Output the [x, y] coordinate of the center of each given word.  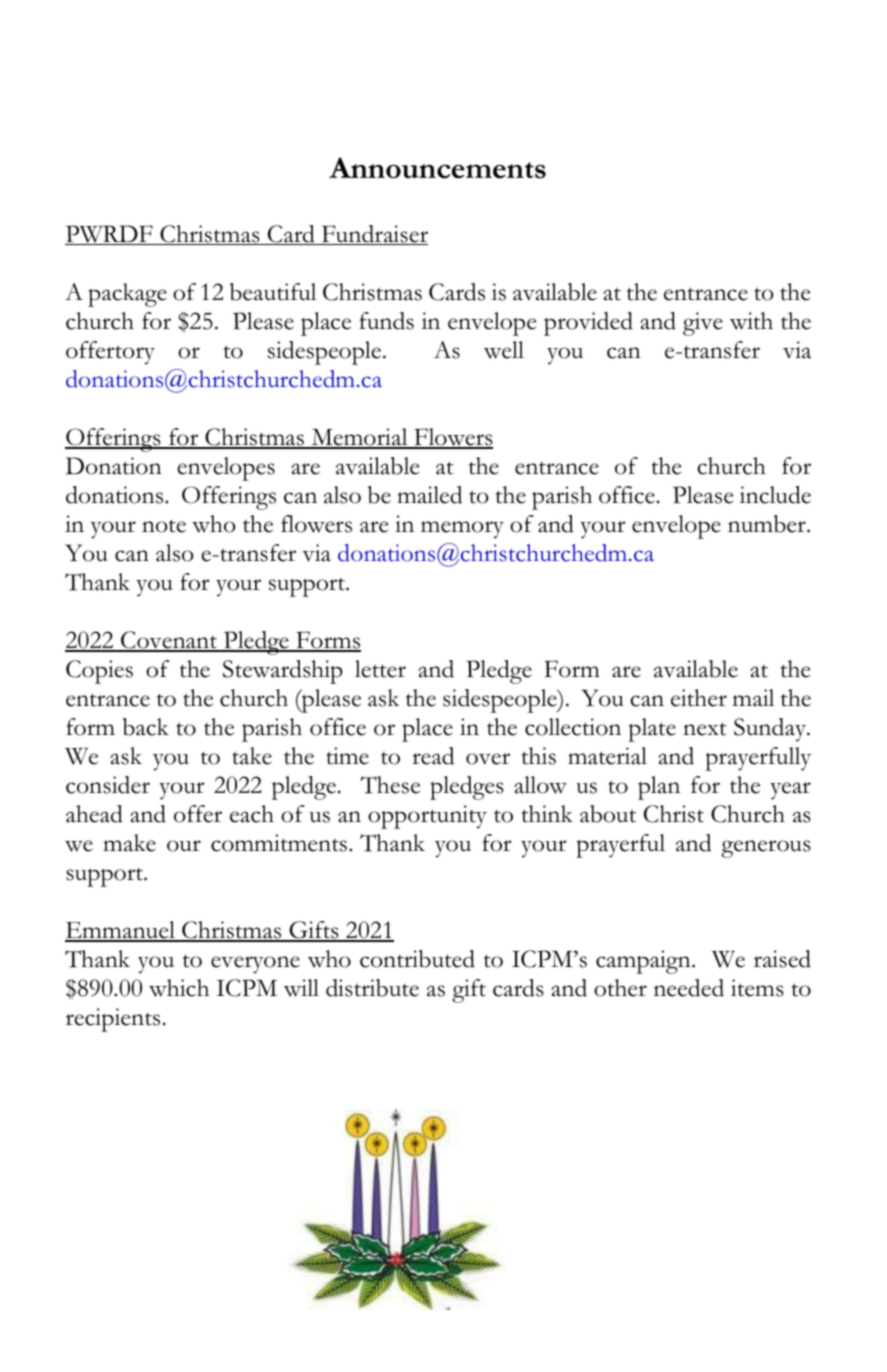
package [127, 295]
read [433, 756]
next [704, 729]
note [164, 526]
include [775, 495]
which [179, 988]
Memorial [359, 438]
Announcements [437, 168]
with [751, 321]
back [146, 727]
